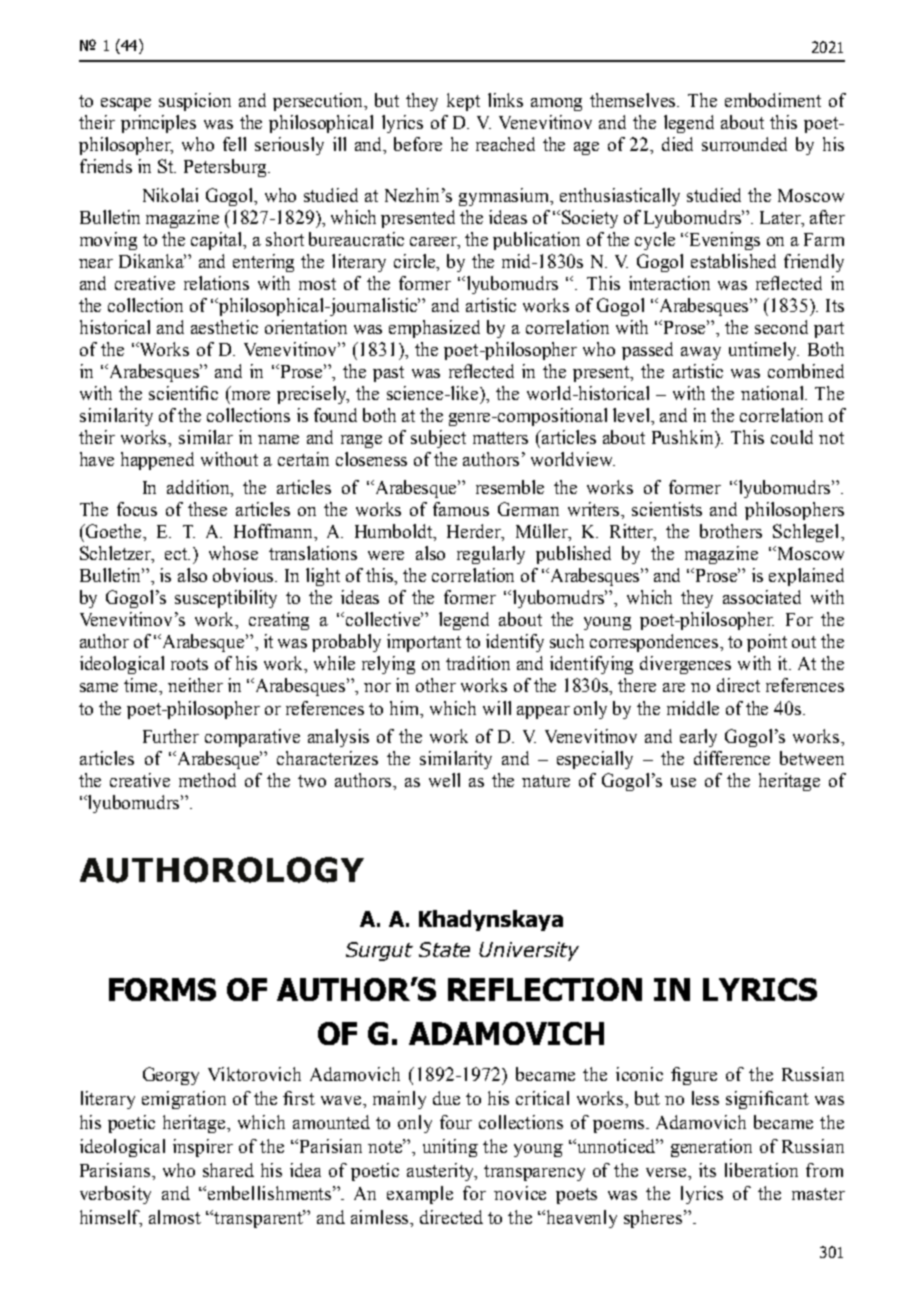 This document has height=1311, width=924. What do you see at coordinates (744, 144) in the document?
I see `surrounded` at bounding box center [744, 144].
